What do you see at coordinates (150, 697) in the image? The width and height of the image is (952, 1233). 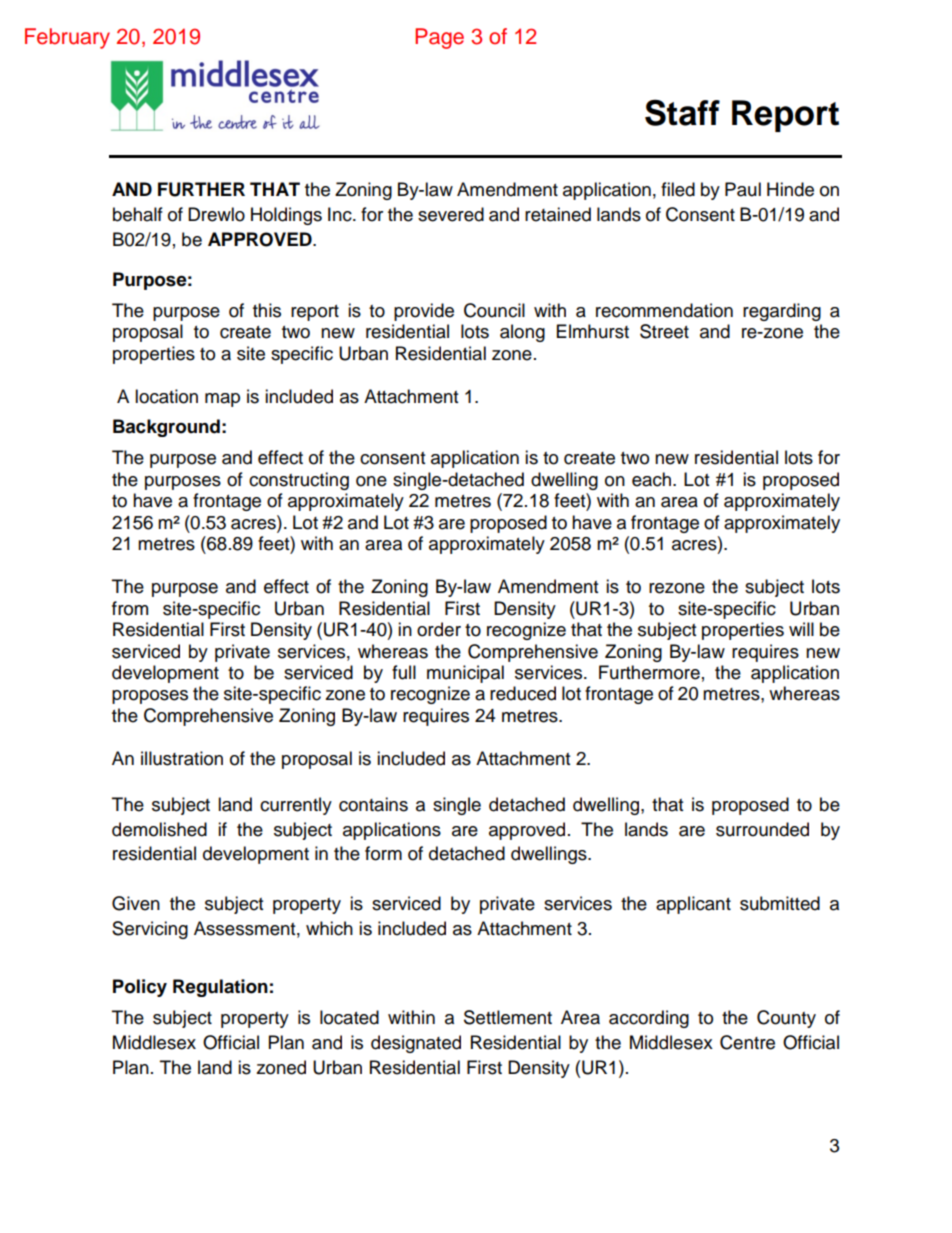 I see `proposes` at bounding box center [150, 697].
